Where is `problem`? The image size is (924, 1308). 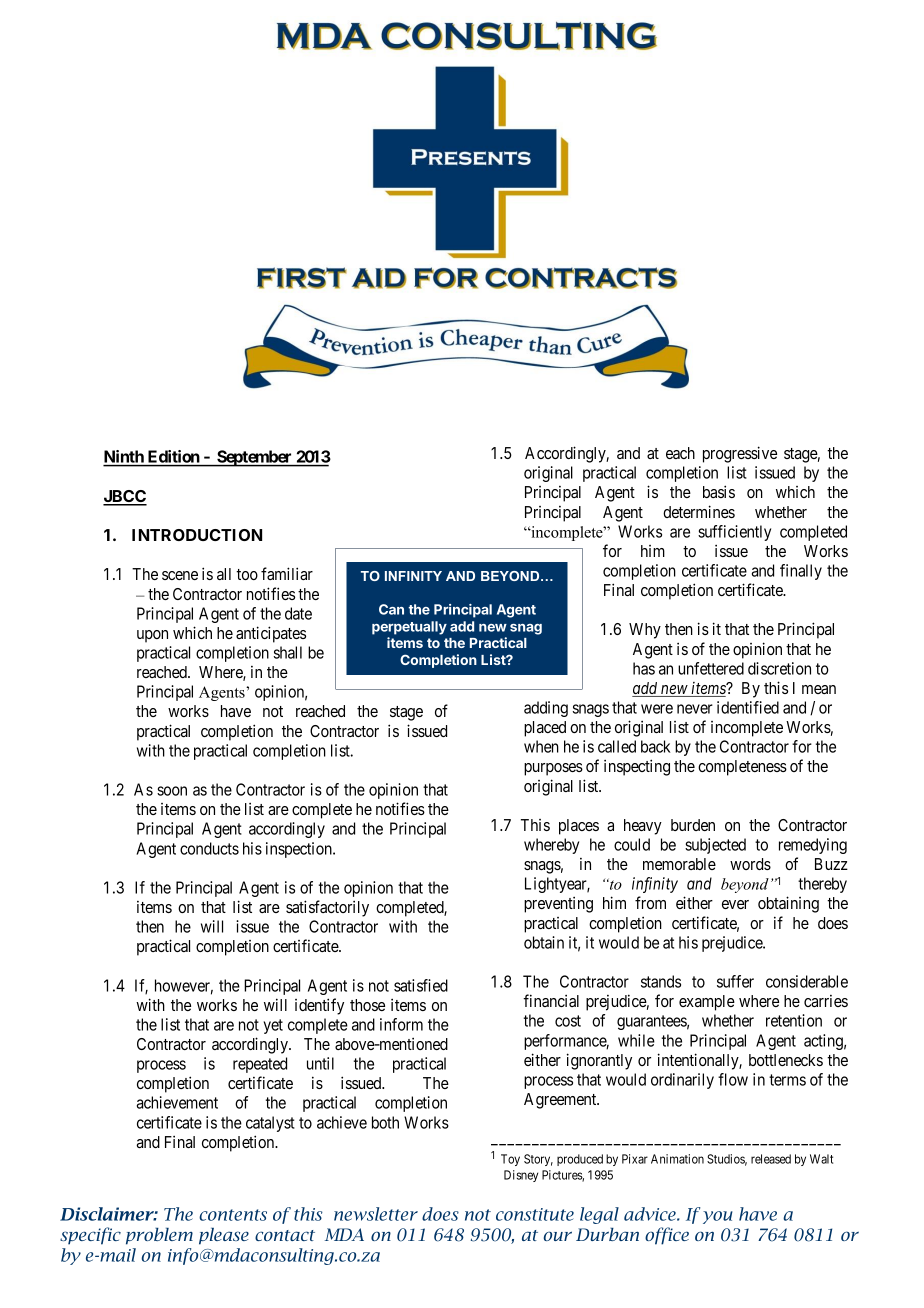
problem is located at coordinates (159, 1236).
